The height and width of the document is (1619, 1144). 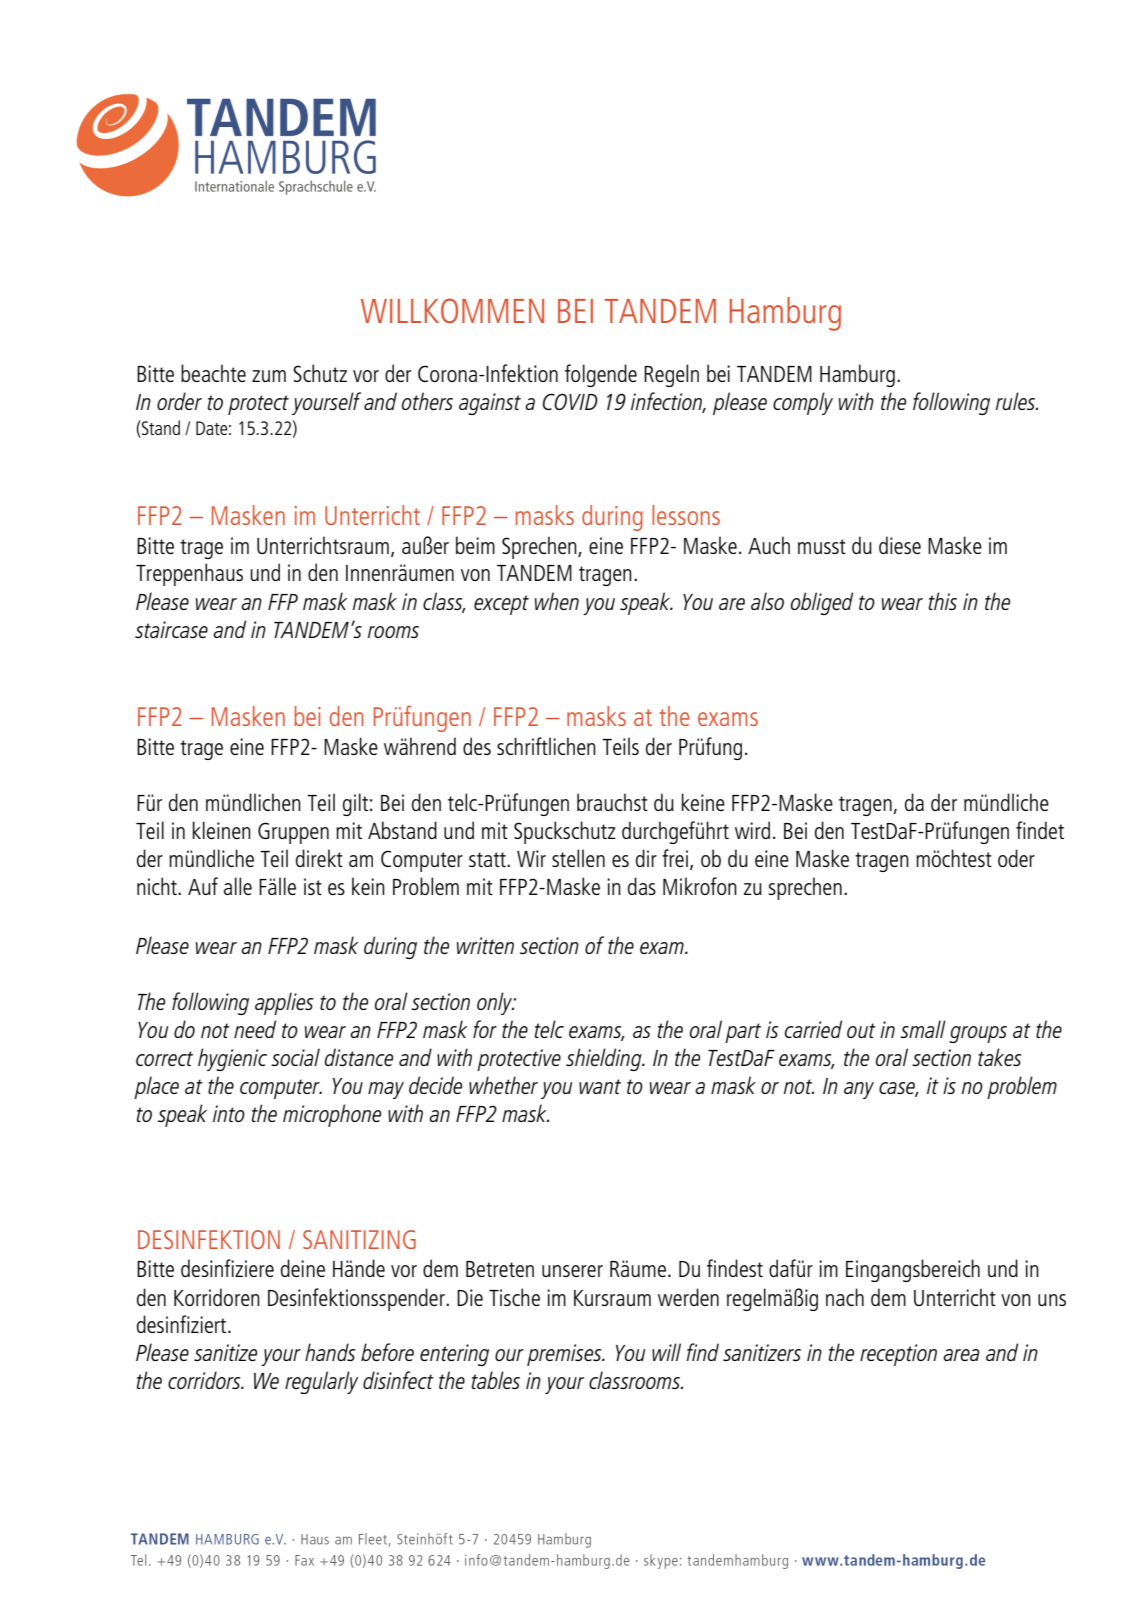 What do you see at coordinates (330, 1352) in the document?
I see `hands` at bounding box center [330, 1352].
